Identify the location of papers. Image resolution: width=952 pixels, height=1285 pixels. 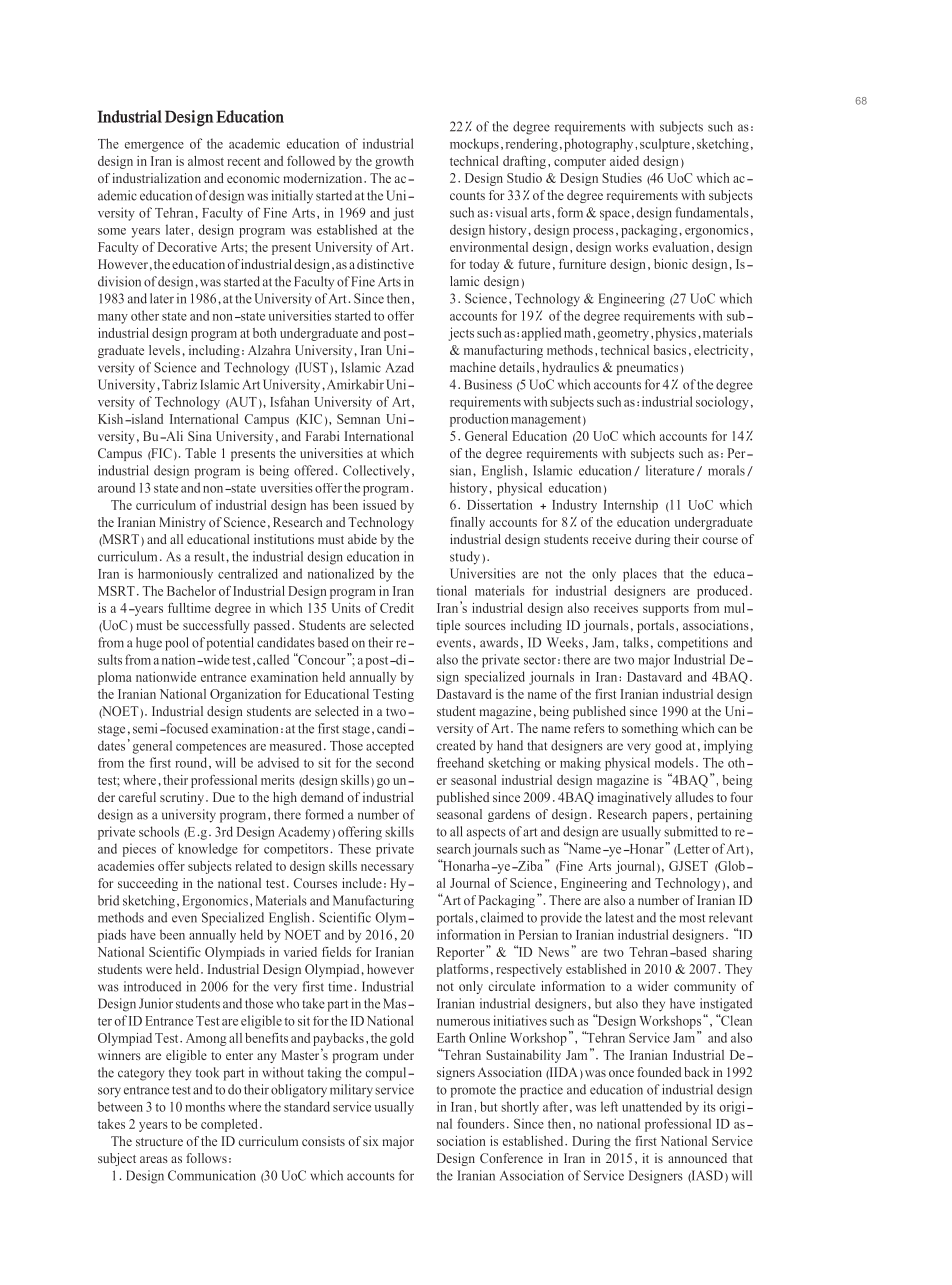
(670, 817).
